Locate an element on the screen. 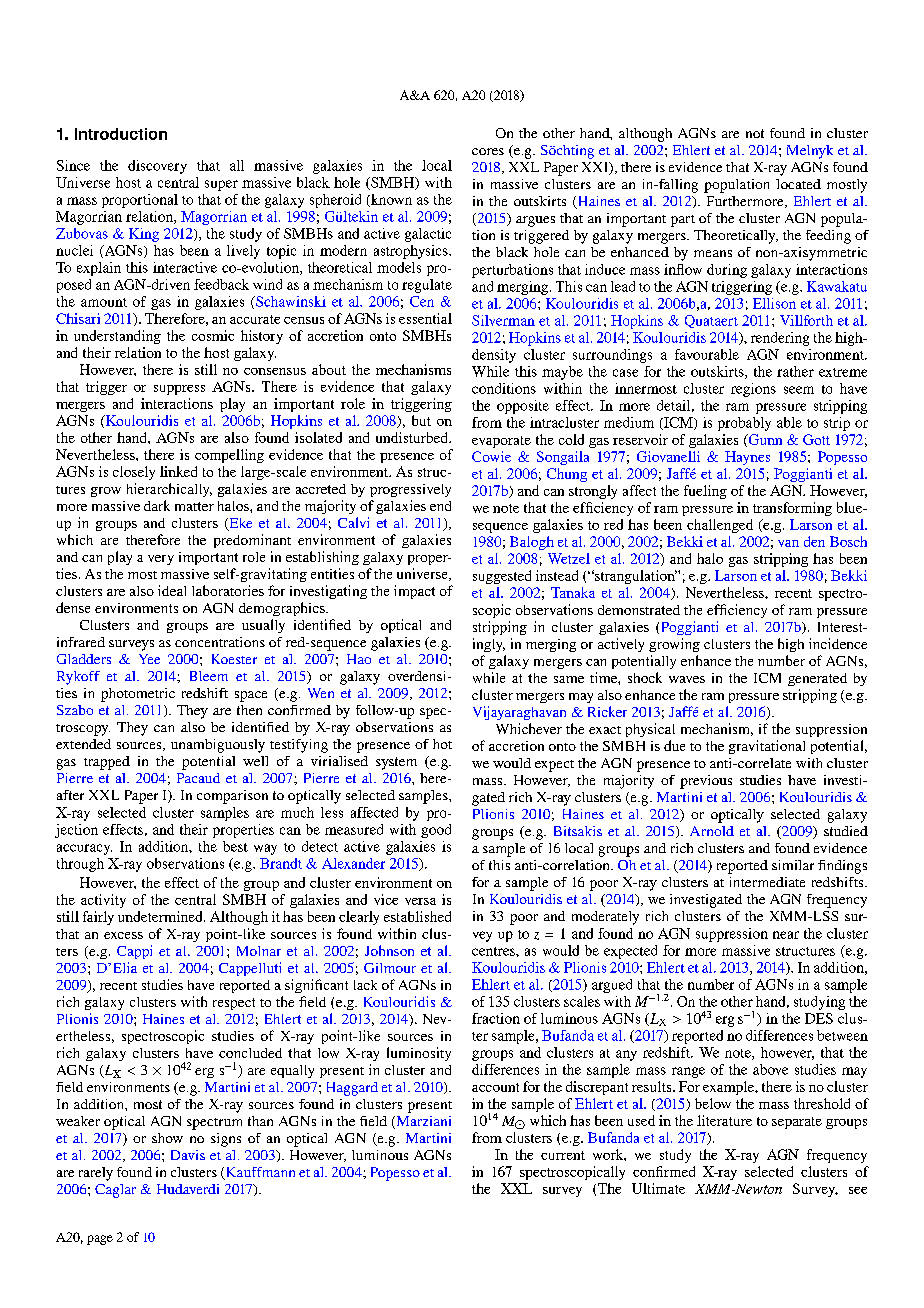 The height and width of the screenshot is (1308, 924). super is located at coordinates (221, 185).
